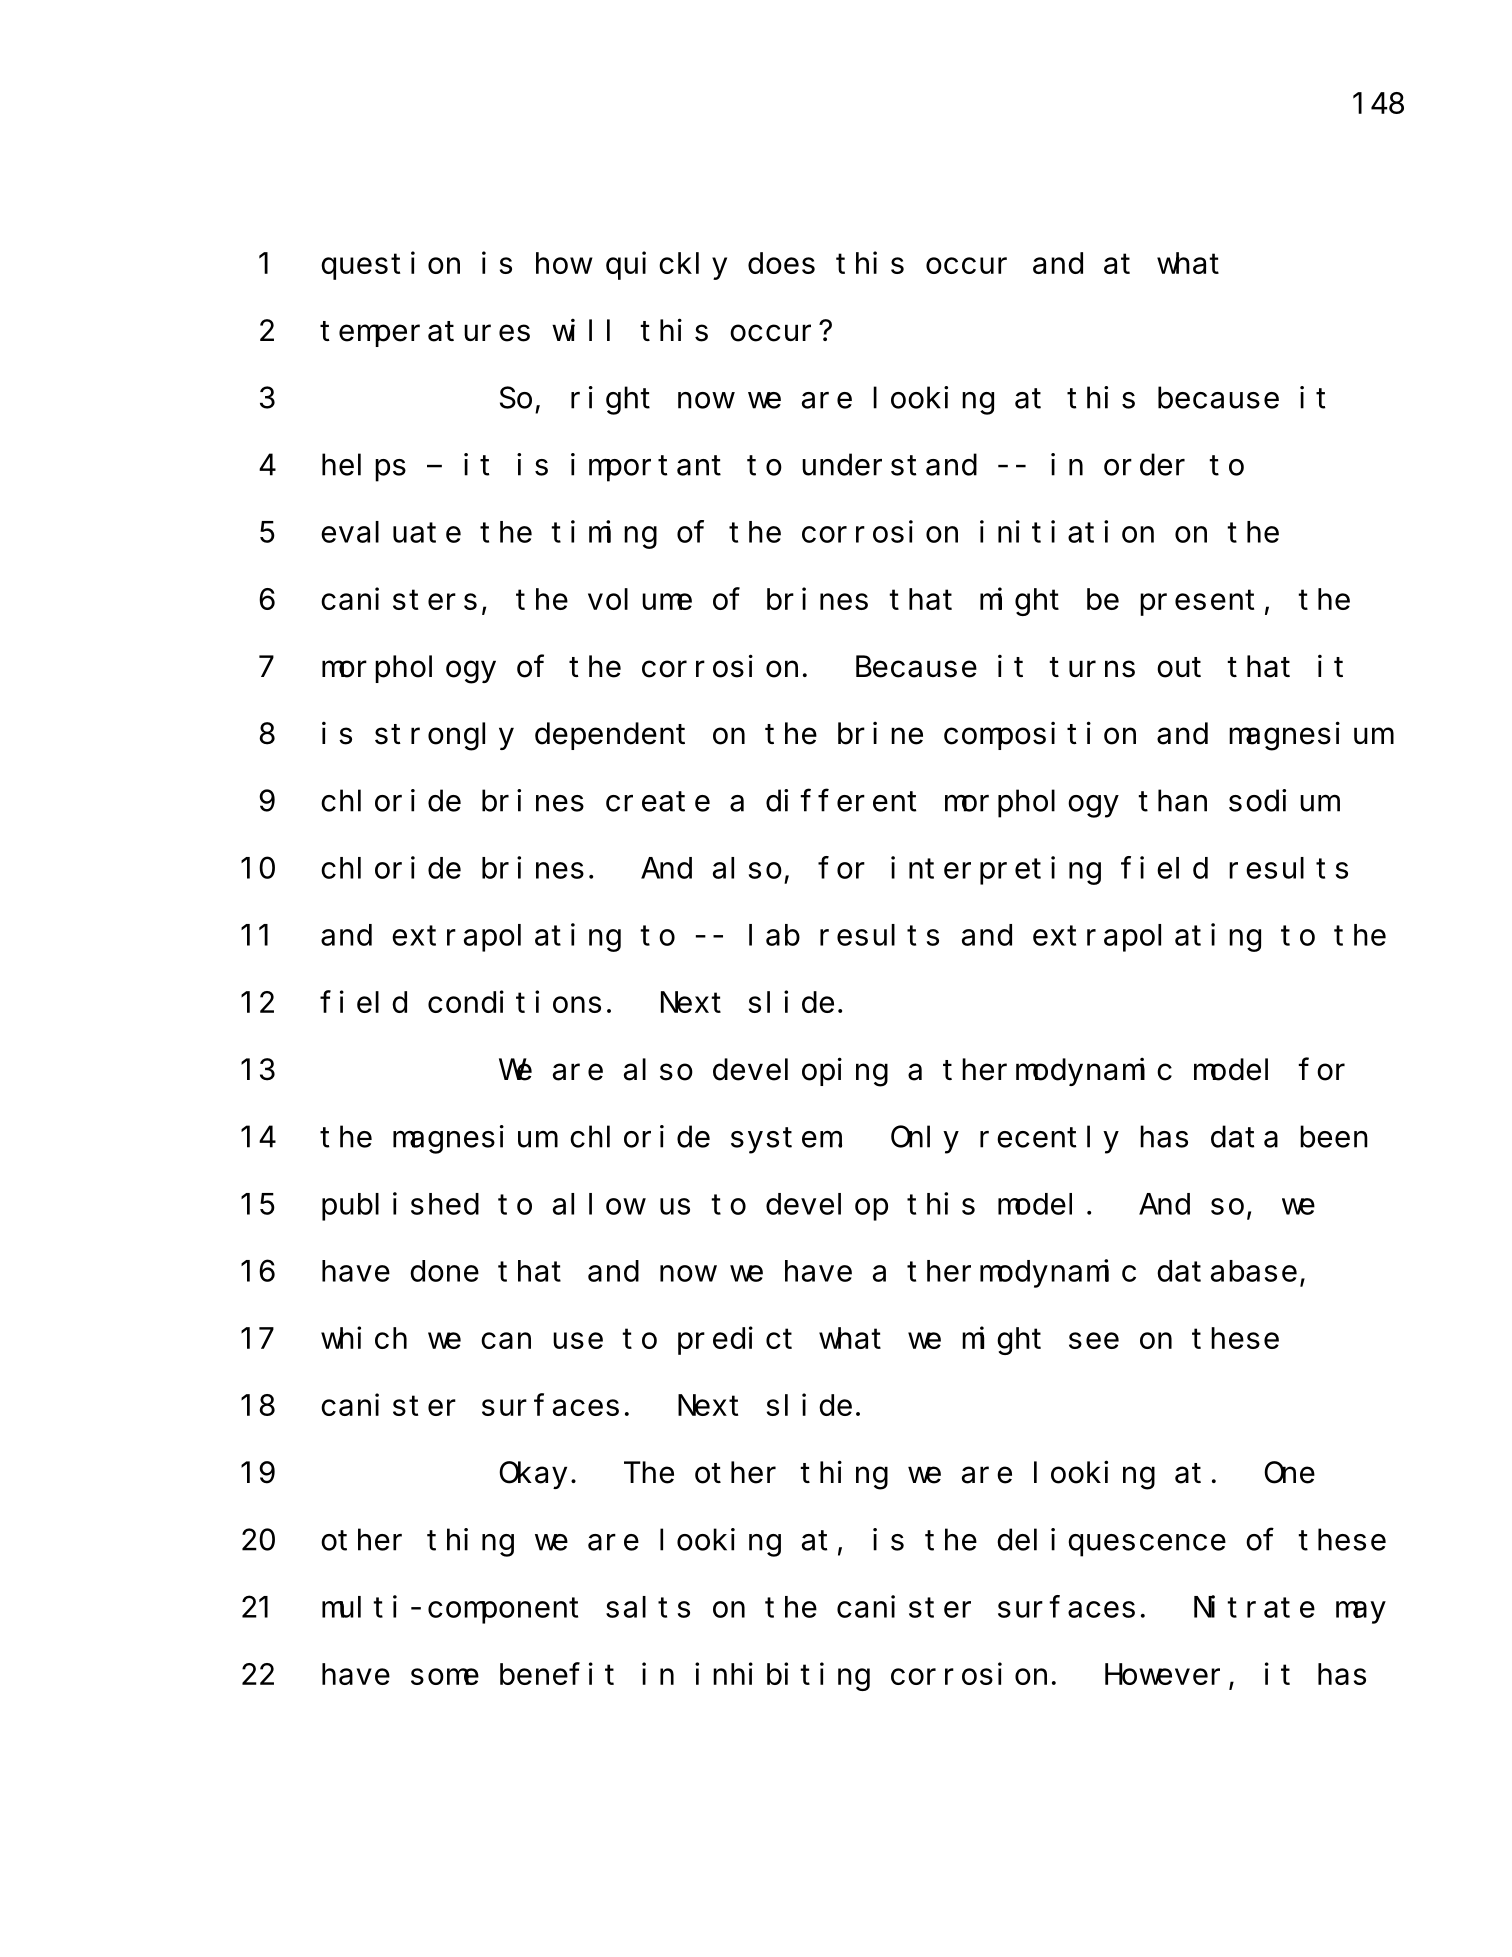 Image resolution: width=1512 pixels, height=1957 pixels. Describe the element at coordinates (445, 1677) in the screenshot. I see `some` at that location.
